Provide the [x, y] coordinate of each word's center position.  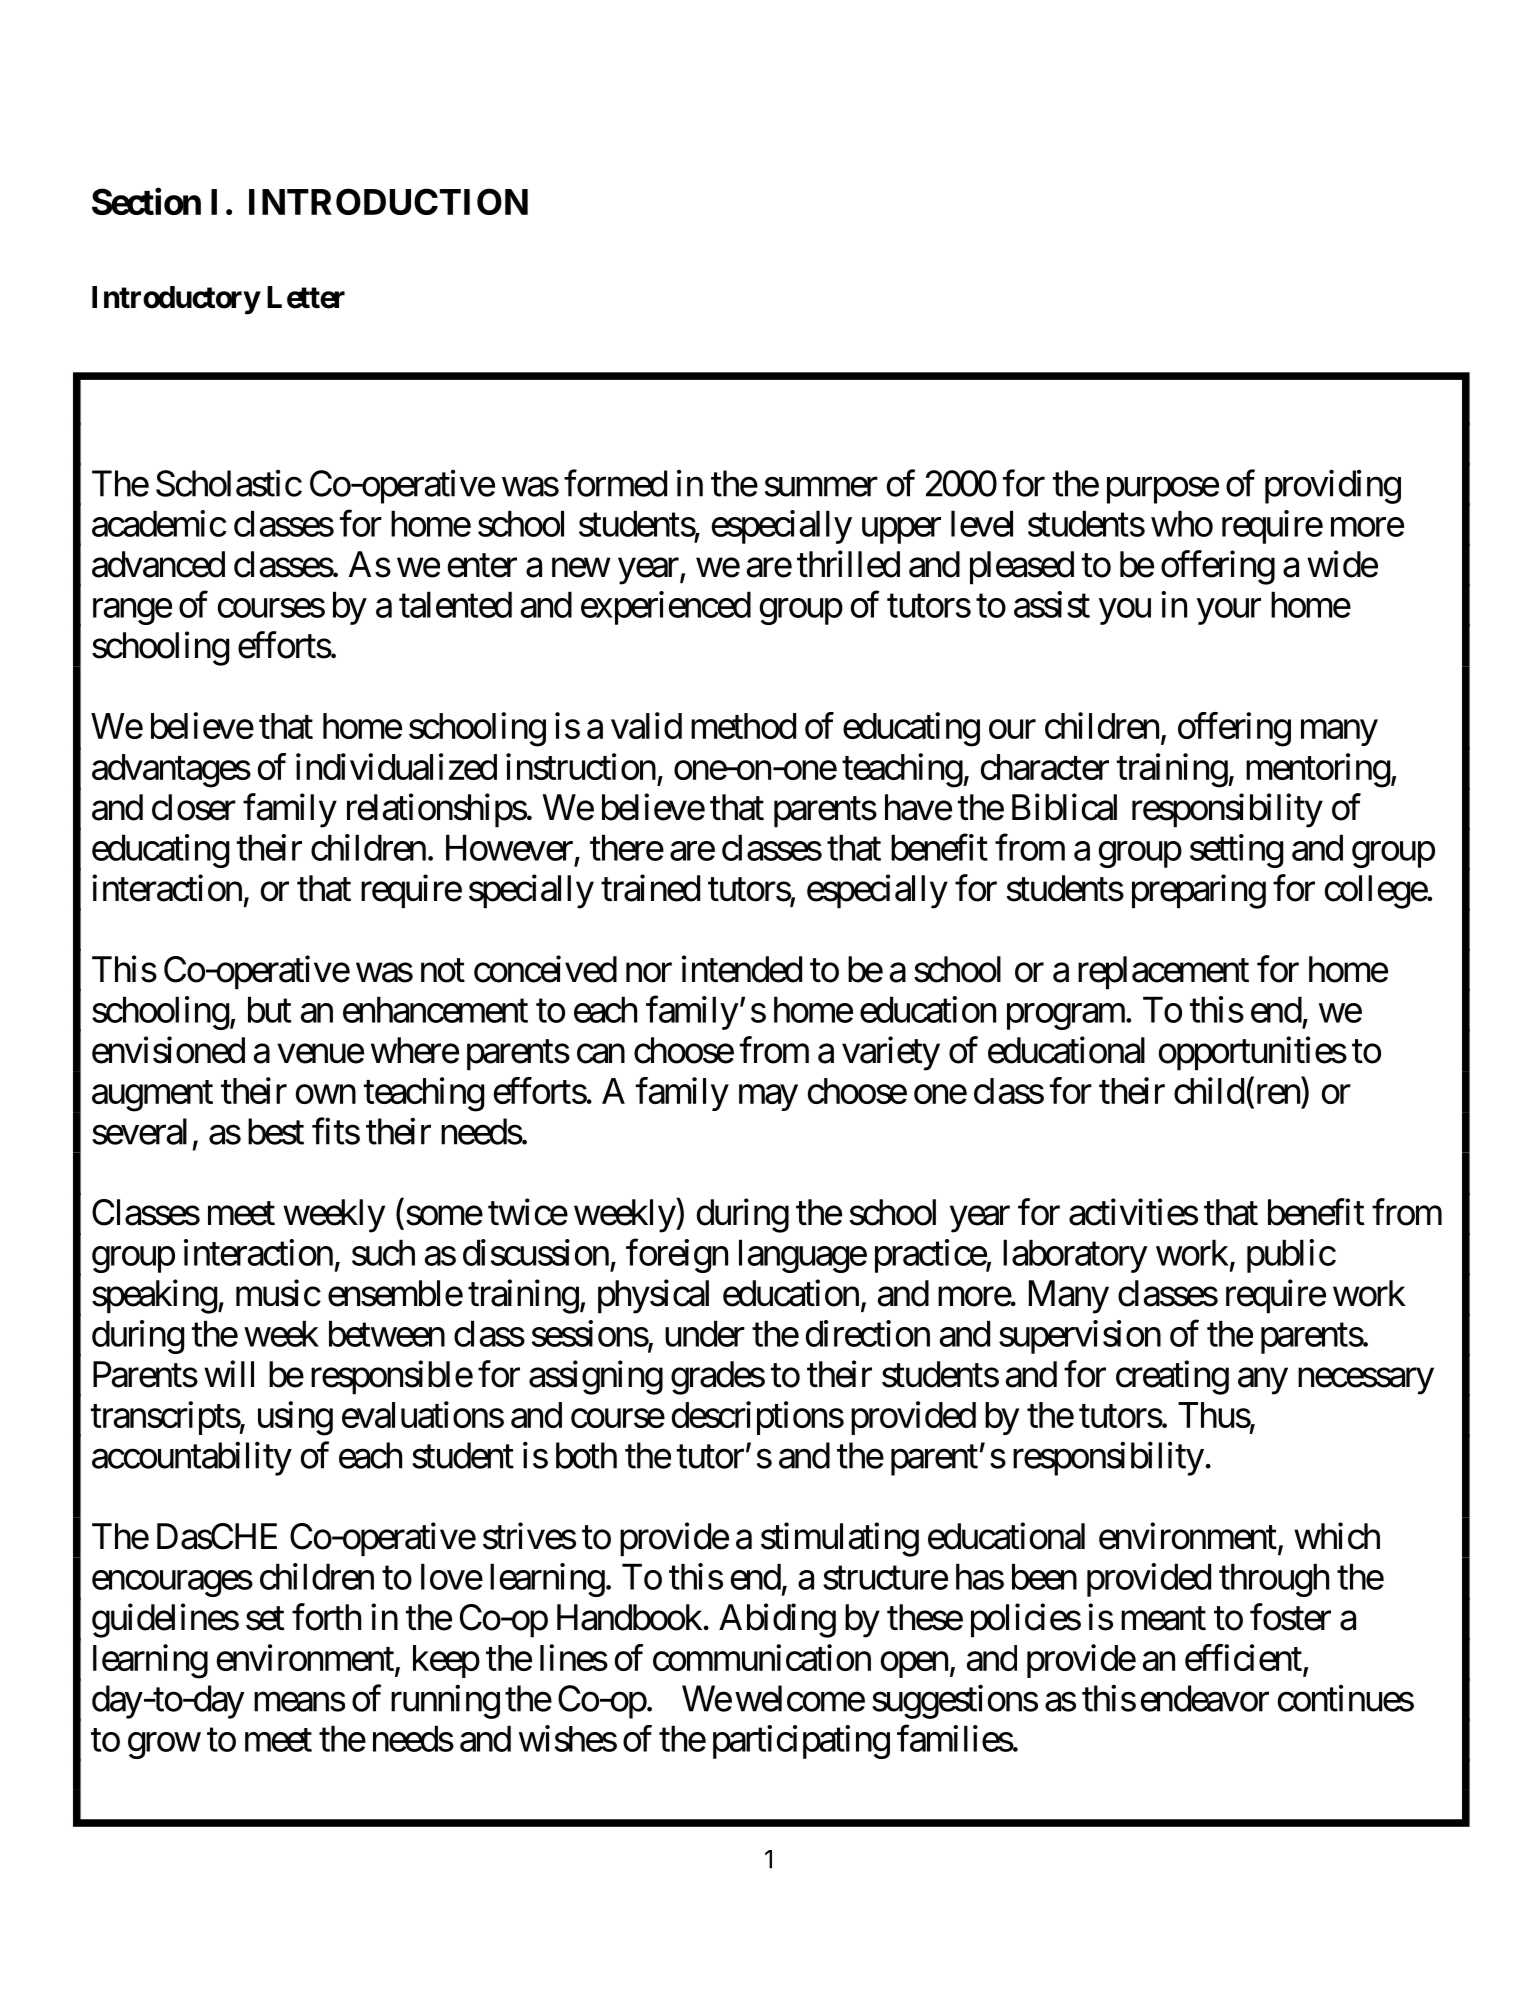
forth [326, 1617]
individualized [396, 766]
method [743, 726]
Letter [306, 297]
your [1229, 612]
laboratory [1075, 1256]
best [276, 1131]
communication [762, 1657]
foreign [677, 1256]
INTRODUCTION [388, 201]
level [982, 523]
